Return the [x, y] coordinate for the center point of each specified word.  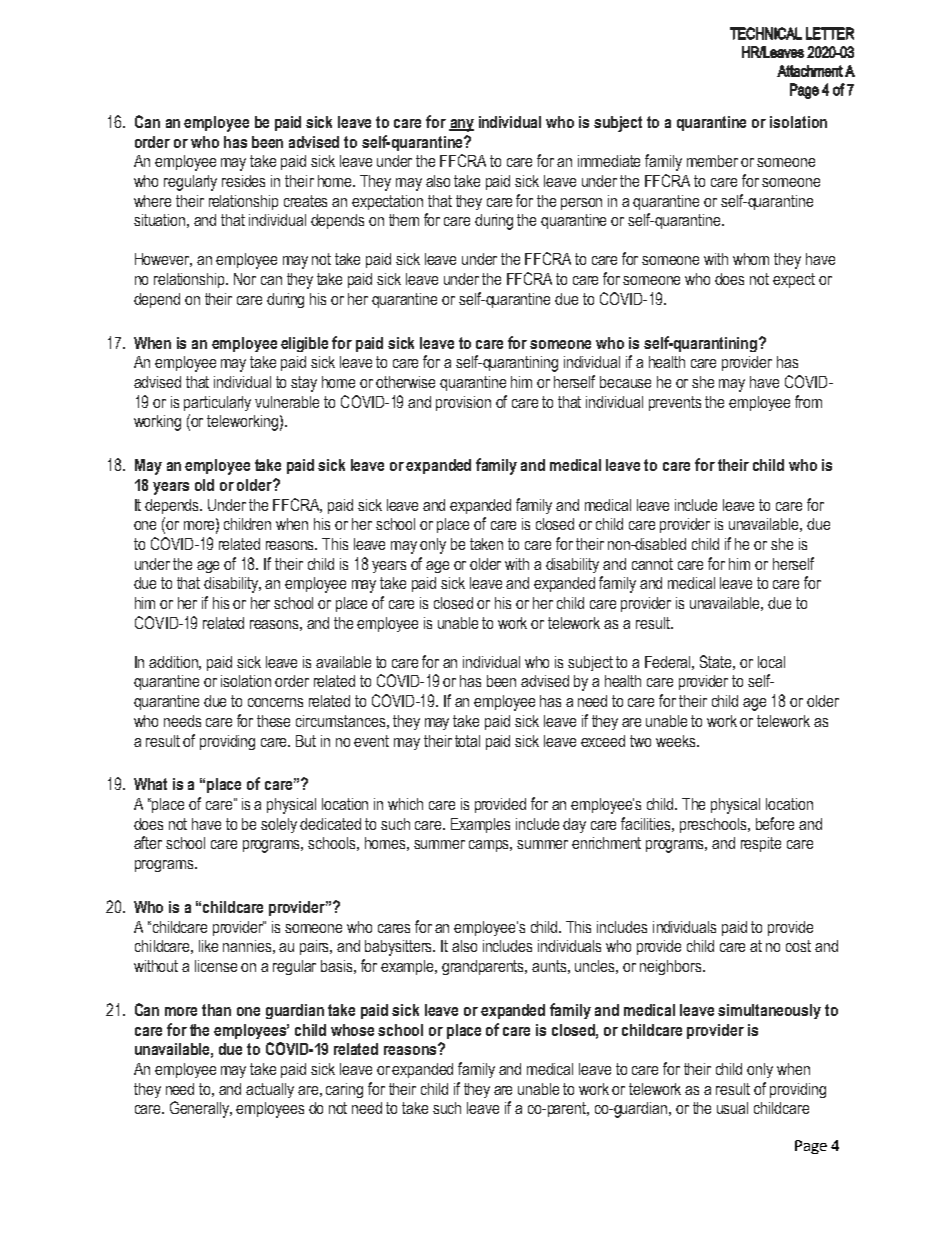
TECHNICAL [766, 33]
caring [344, 1090]
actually [270, 1090]
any [461, 125]
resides [243, 181]
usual [732, 1108]
